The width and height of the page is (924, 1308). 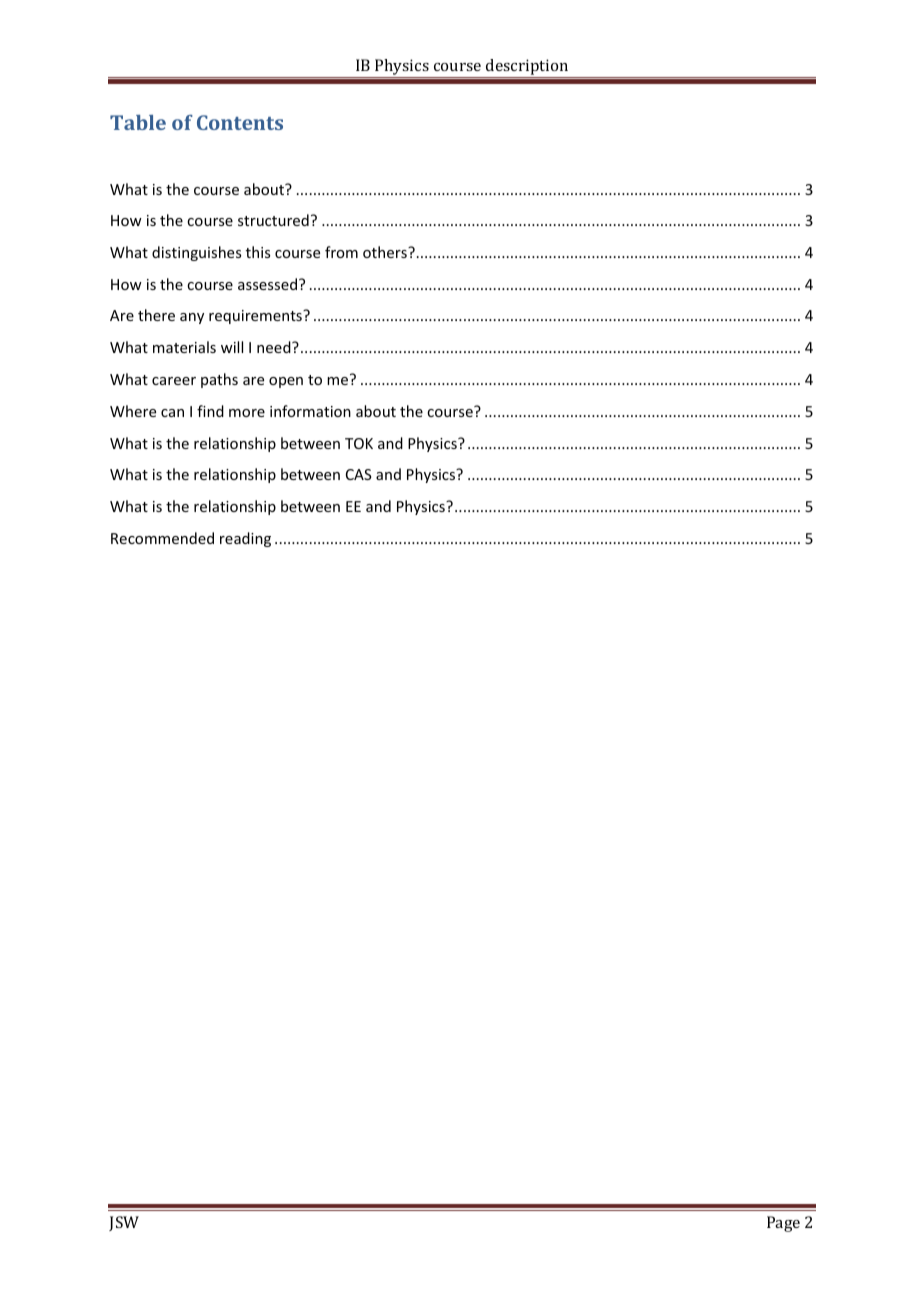 I want to click on description, so click(x=527, y=67).
